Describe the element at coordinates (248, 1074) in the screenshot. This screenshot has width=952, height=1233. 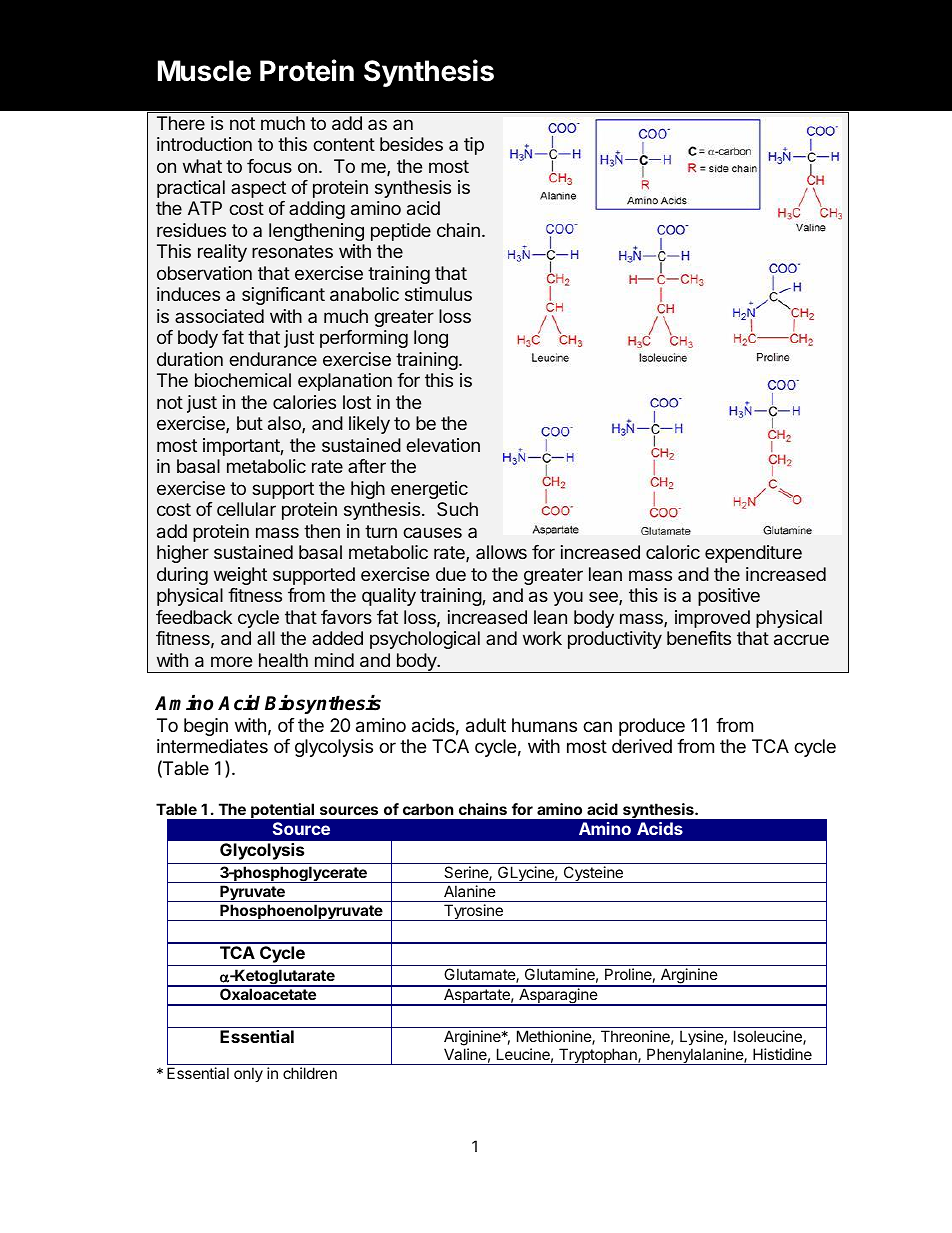
I see `only` at that location.
